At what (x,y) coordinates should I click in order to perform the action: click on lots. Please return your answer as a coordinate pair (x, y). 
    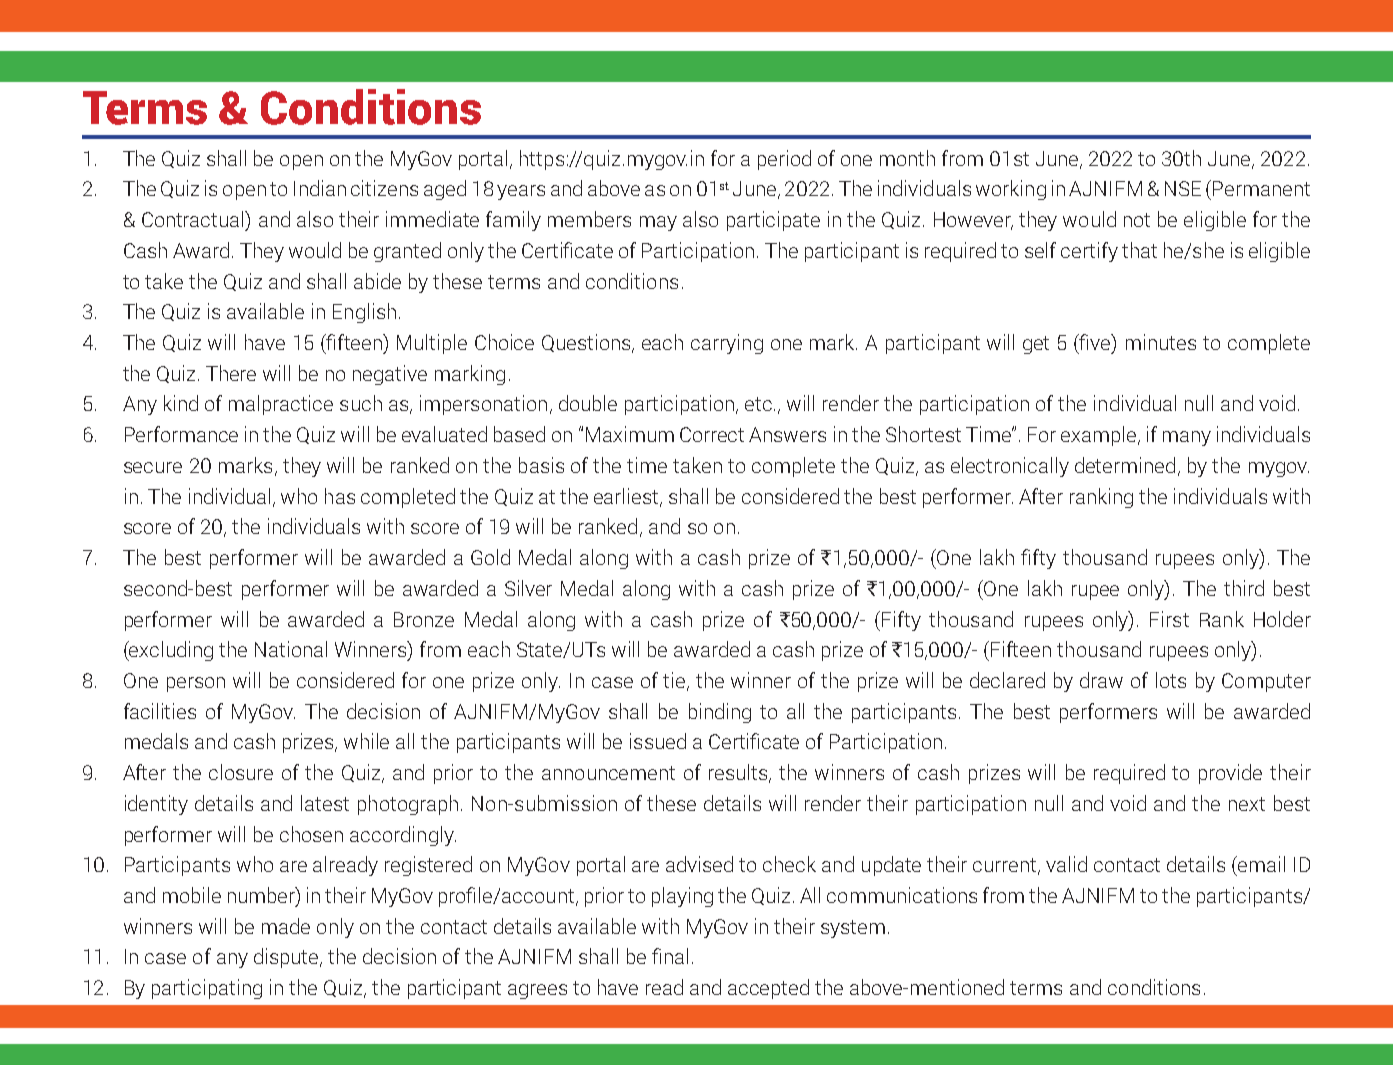
    Looking at the image, I should click on (1171, 680).
